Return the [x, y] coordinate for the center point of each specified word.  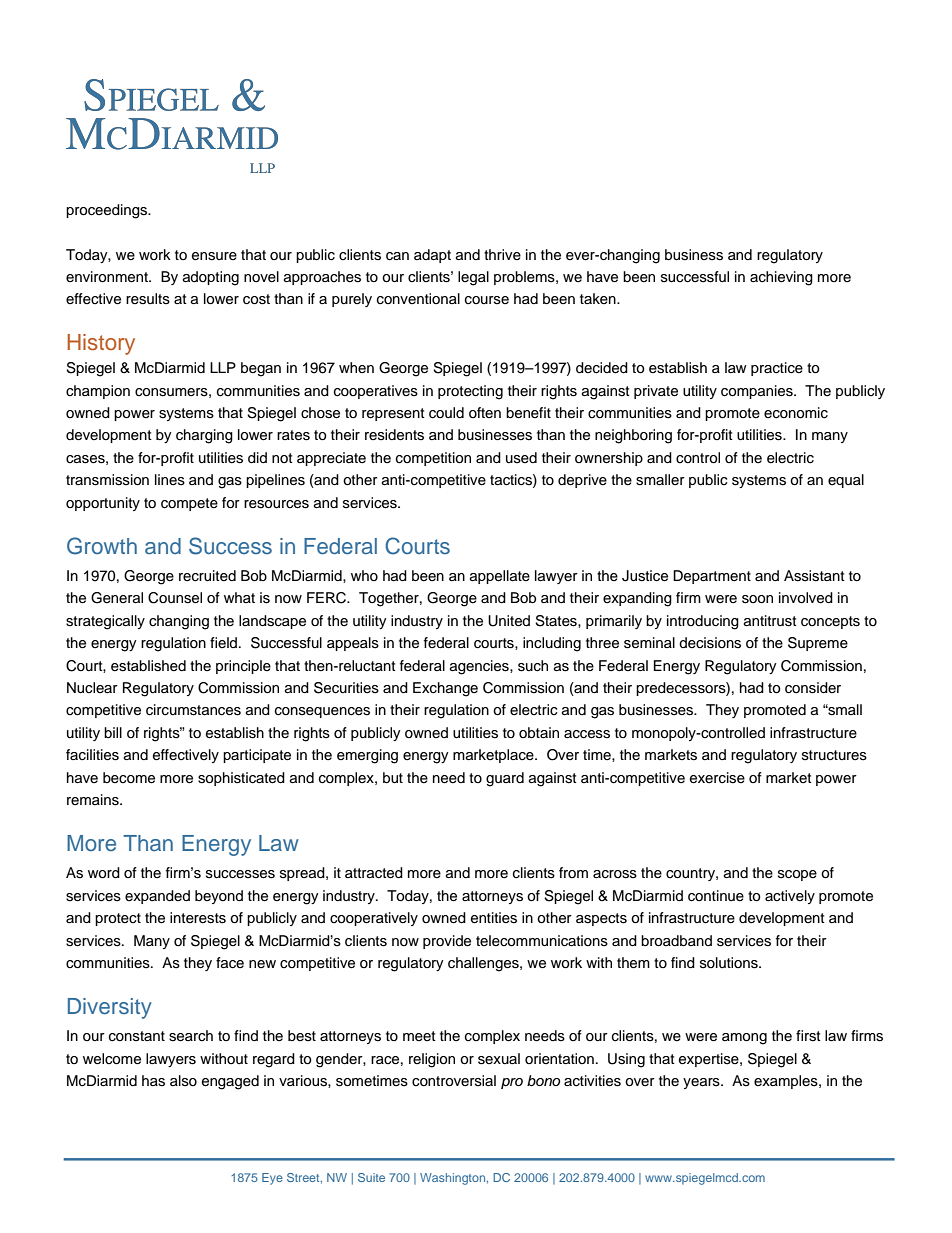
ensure [214, 256]
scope [797, 875]
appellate [500, 577]
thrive [502, 255]
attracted [374, 873]
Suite [371, 1177]
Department [712, 577]
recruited [207, 576]
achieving [781, 278]
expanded [157, 897]
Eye [272, 1179]
